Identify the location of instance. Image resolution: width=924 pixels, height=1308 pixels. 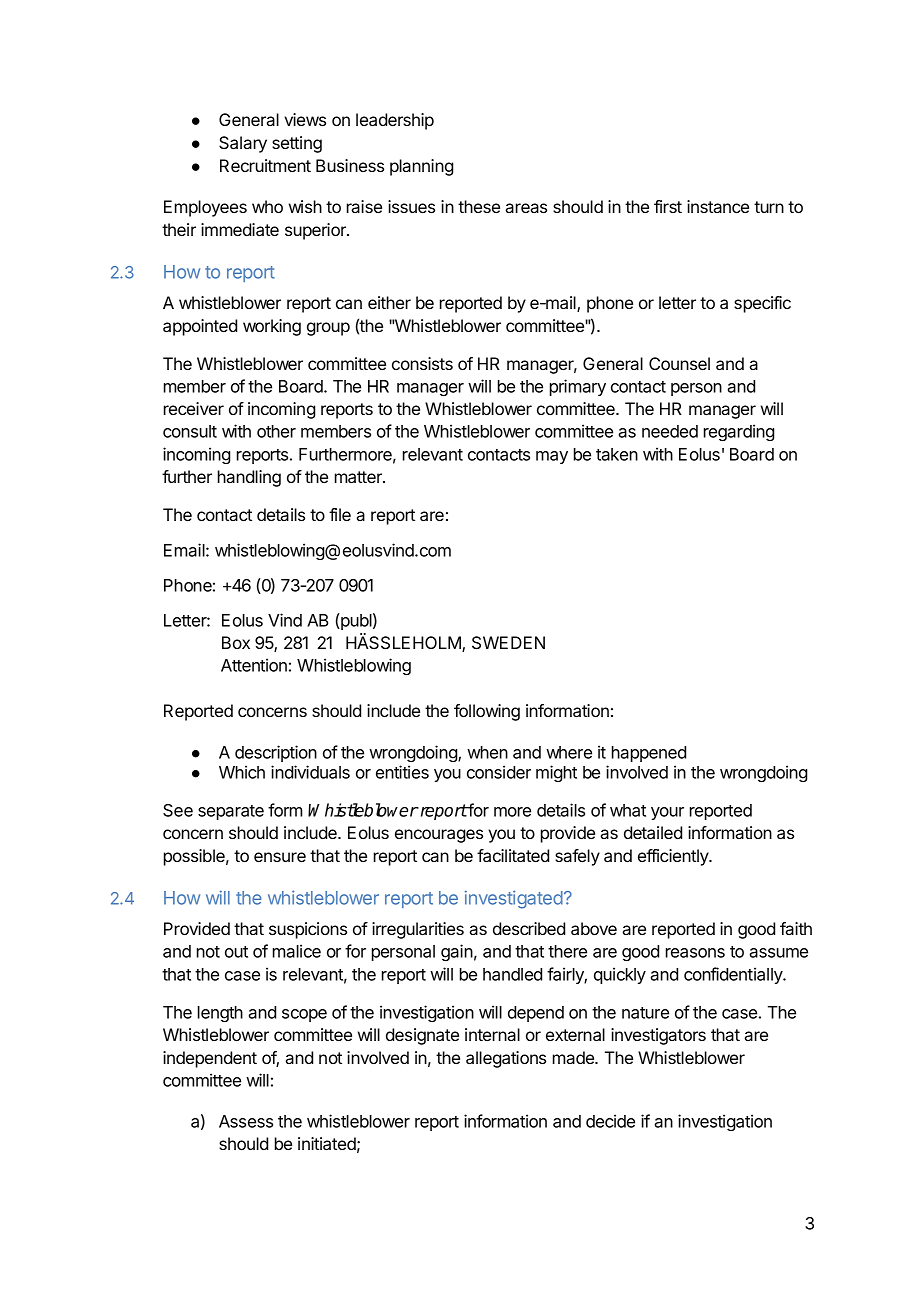
(718, 206).
